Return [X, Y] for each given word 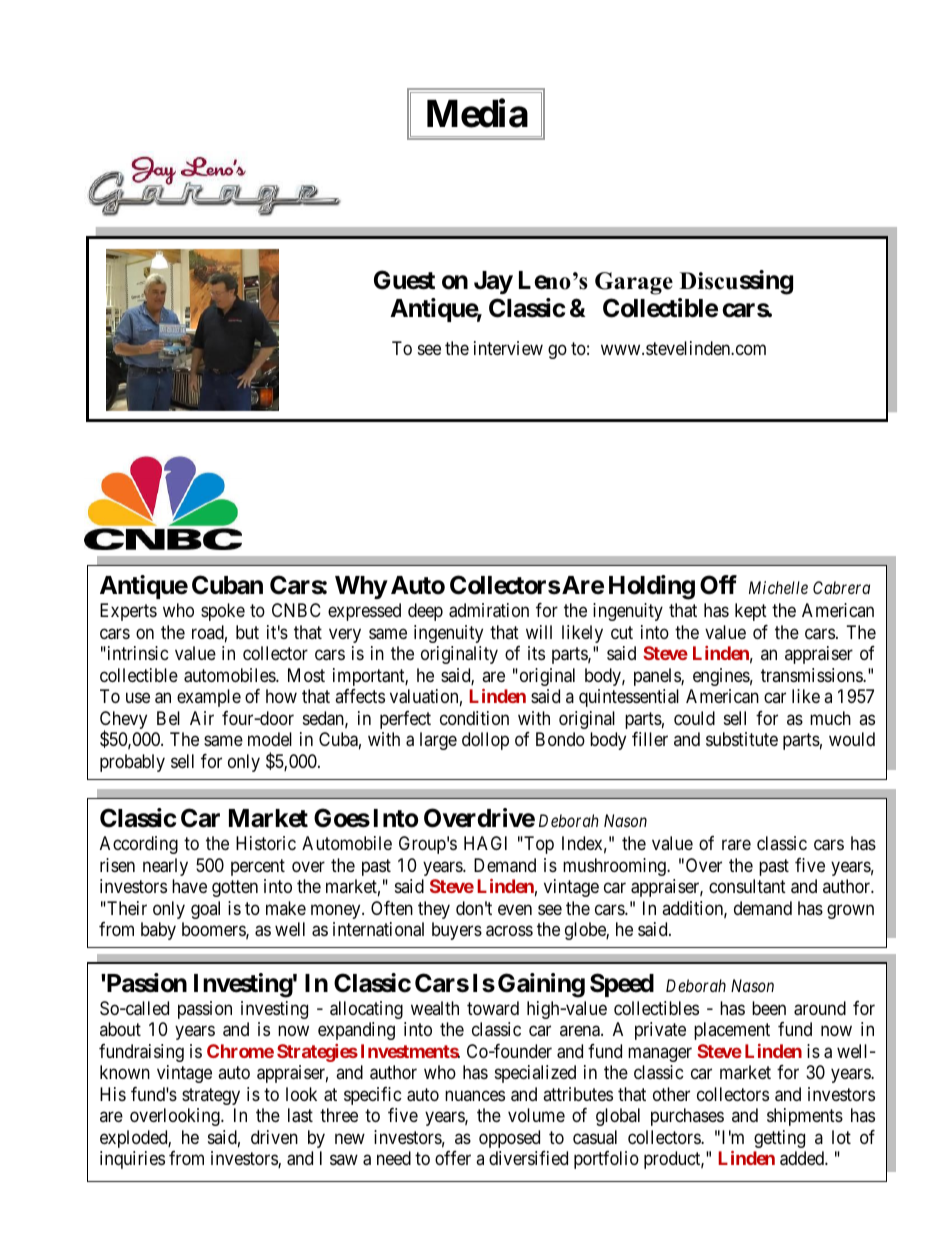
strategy [211, 1096]
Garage [634, 283]
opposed [509, 1139]
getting [779, 1139]
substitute [742, 739]
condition [474, 718]
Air [202, 718]
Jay [493, 282]
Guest [404, 280]
